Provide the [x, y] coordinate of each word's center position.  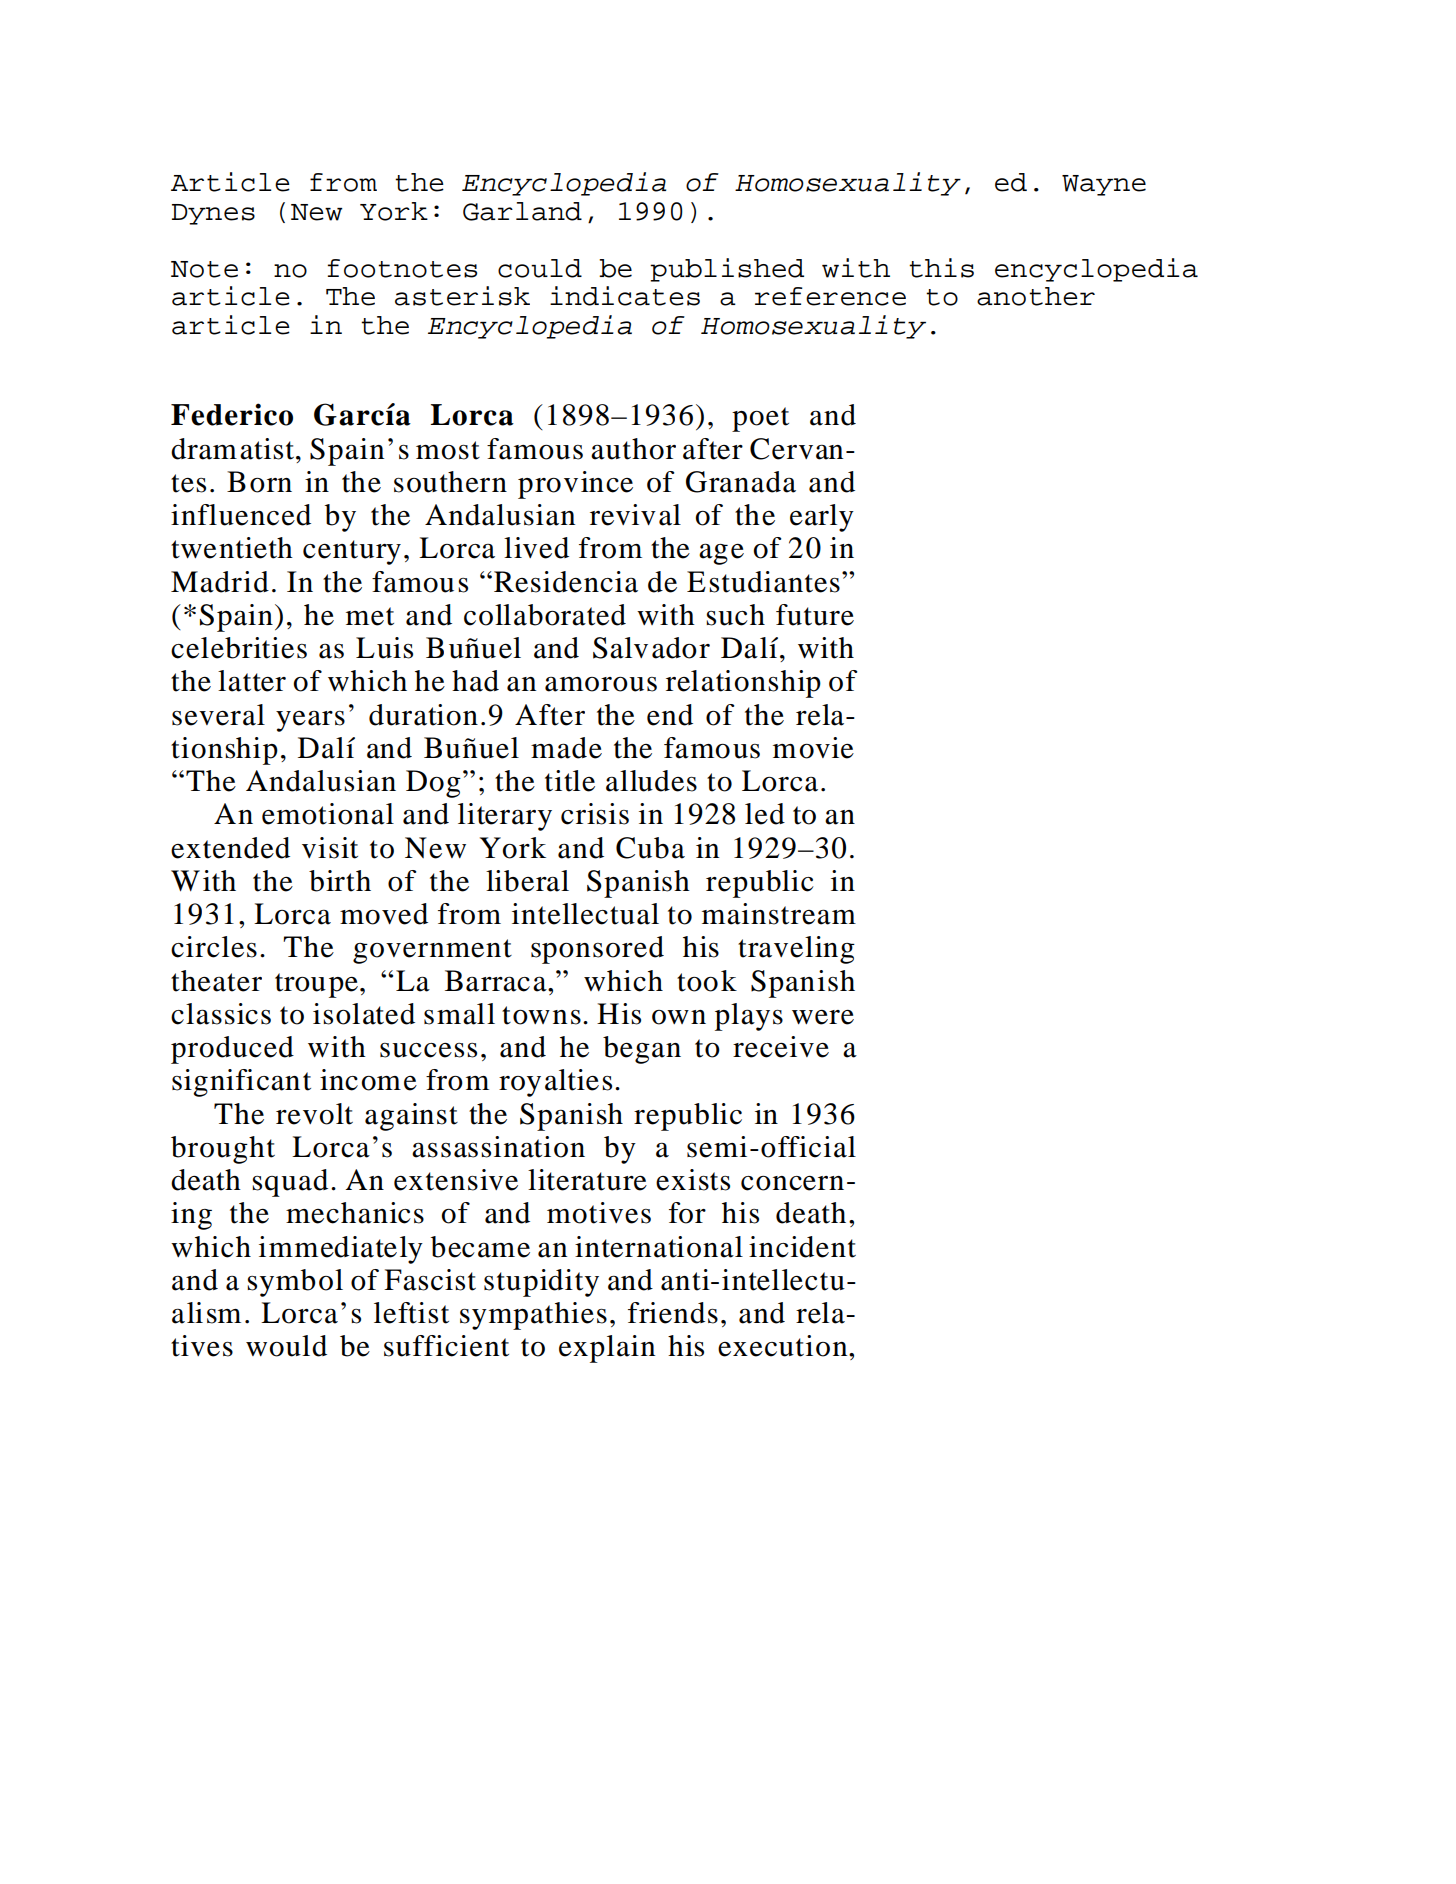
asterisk [462, 296]
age [721, 554]
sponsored [597, 950]
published [727, 270]
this [941, 268]
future [815, 615]
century [352, 552]
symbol [295, 1283]
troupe [316, 985]
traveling [796, 950]
